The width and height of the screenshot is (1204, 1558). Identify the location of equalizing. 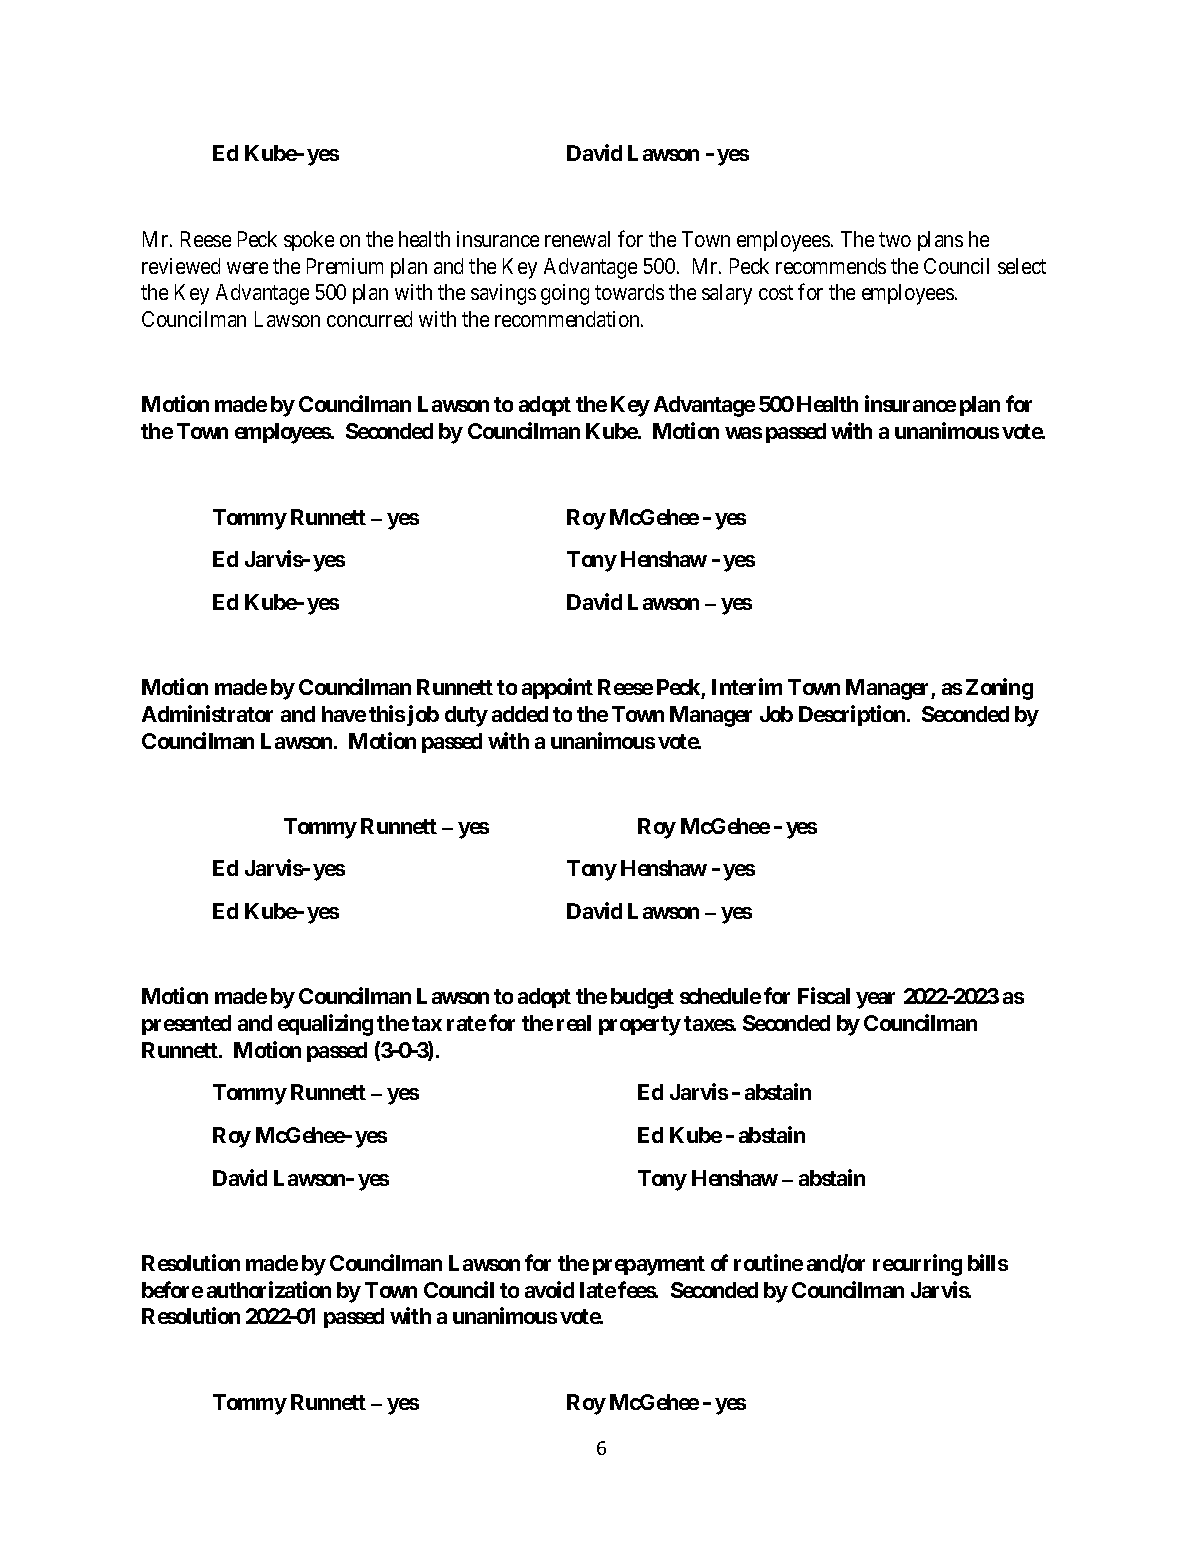
(325, 1025).
